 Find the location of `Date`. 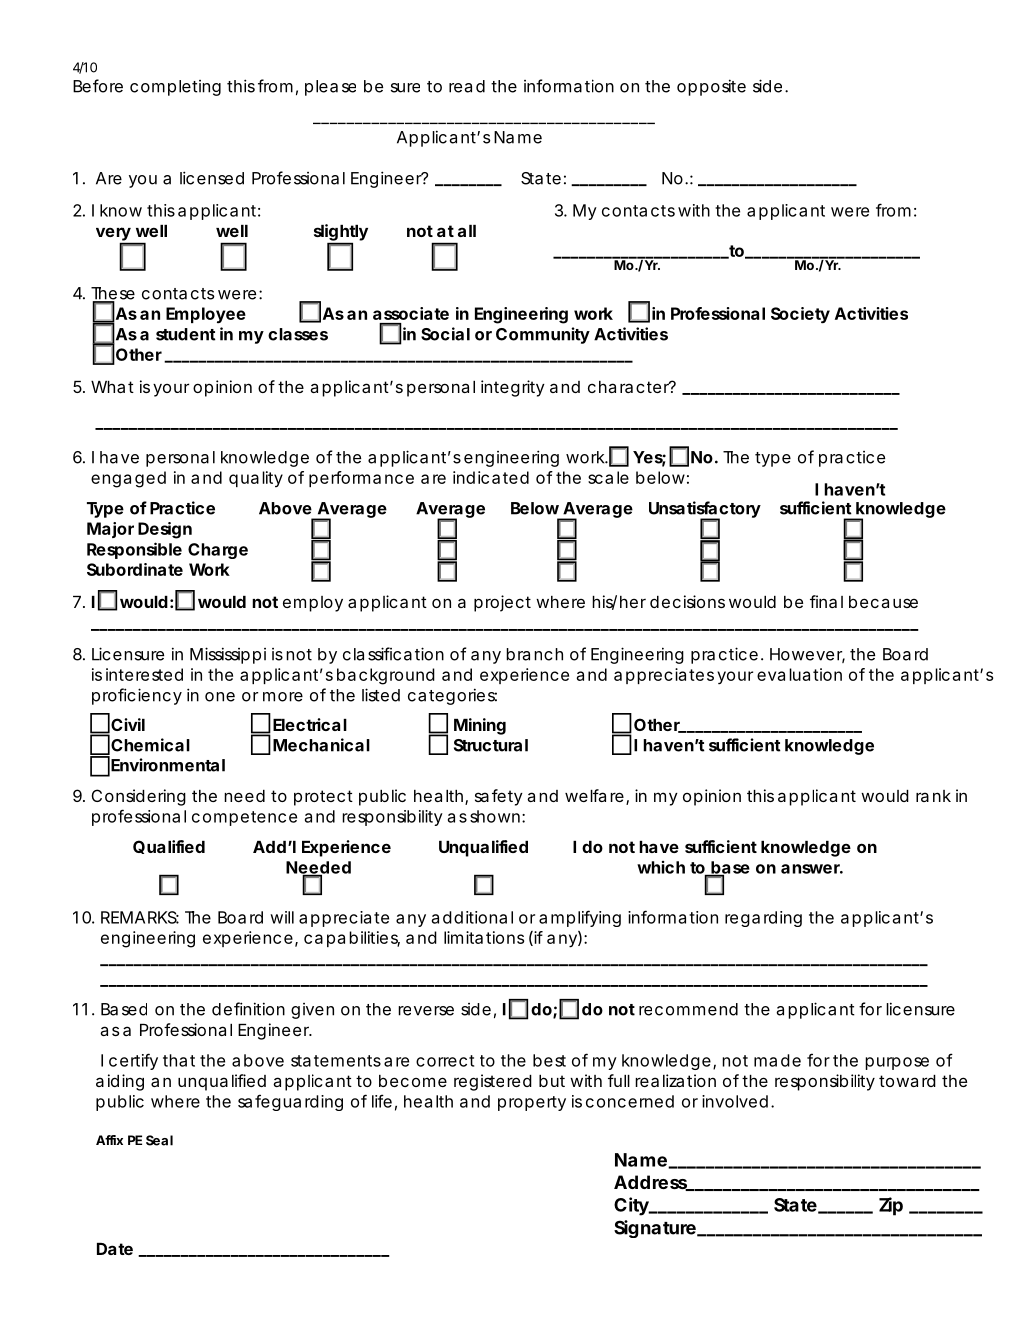

Date is located at coordinates (115, 1249).
